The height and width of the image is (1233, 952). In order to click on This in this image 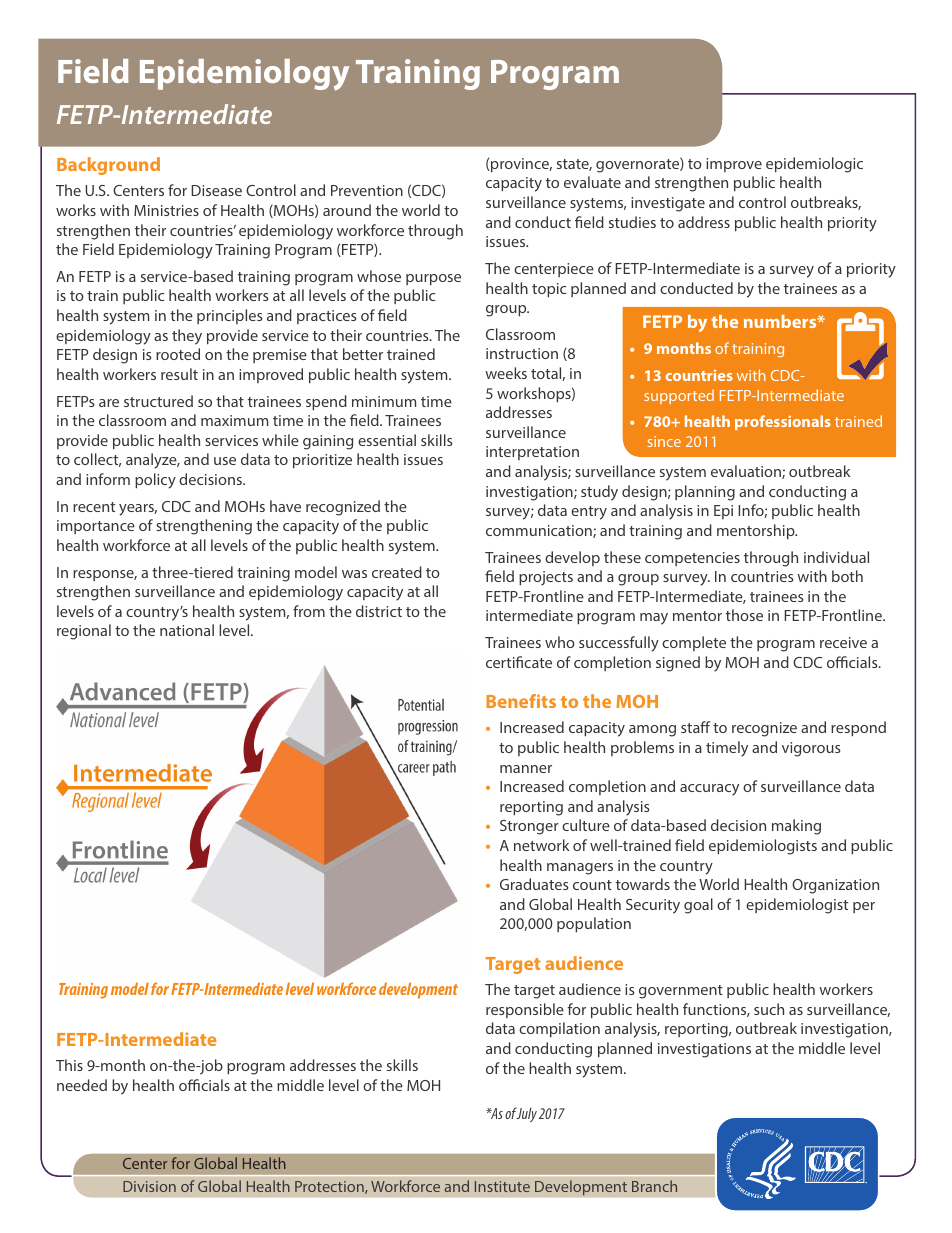, I will do `click(69, 1065)`.
